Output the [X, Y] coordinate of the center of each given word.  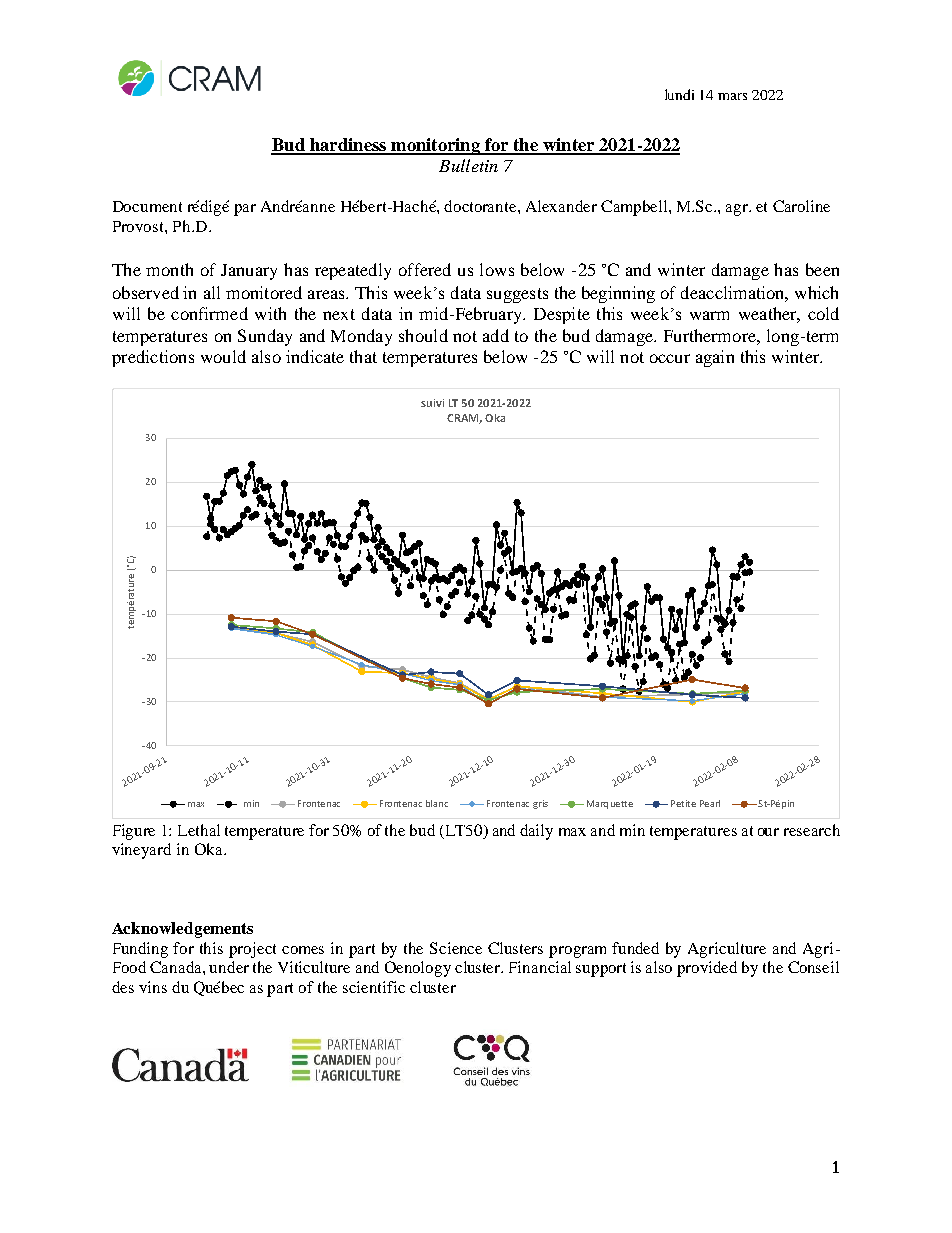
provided [707, 969]
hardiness [348, 146]
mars [732, 96]
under [229, 967]
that [363, 356]
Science [456, 948]
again [715, 358]
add [496, 335]
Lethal [199, 830]
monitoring [435, 146]
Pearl [710, 803]
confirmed [209, 313]
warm [709, 315]
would [223, 356]
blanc [437, 803]
